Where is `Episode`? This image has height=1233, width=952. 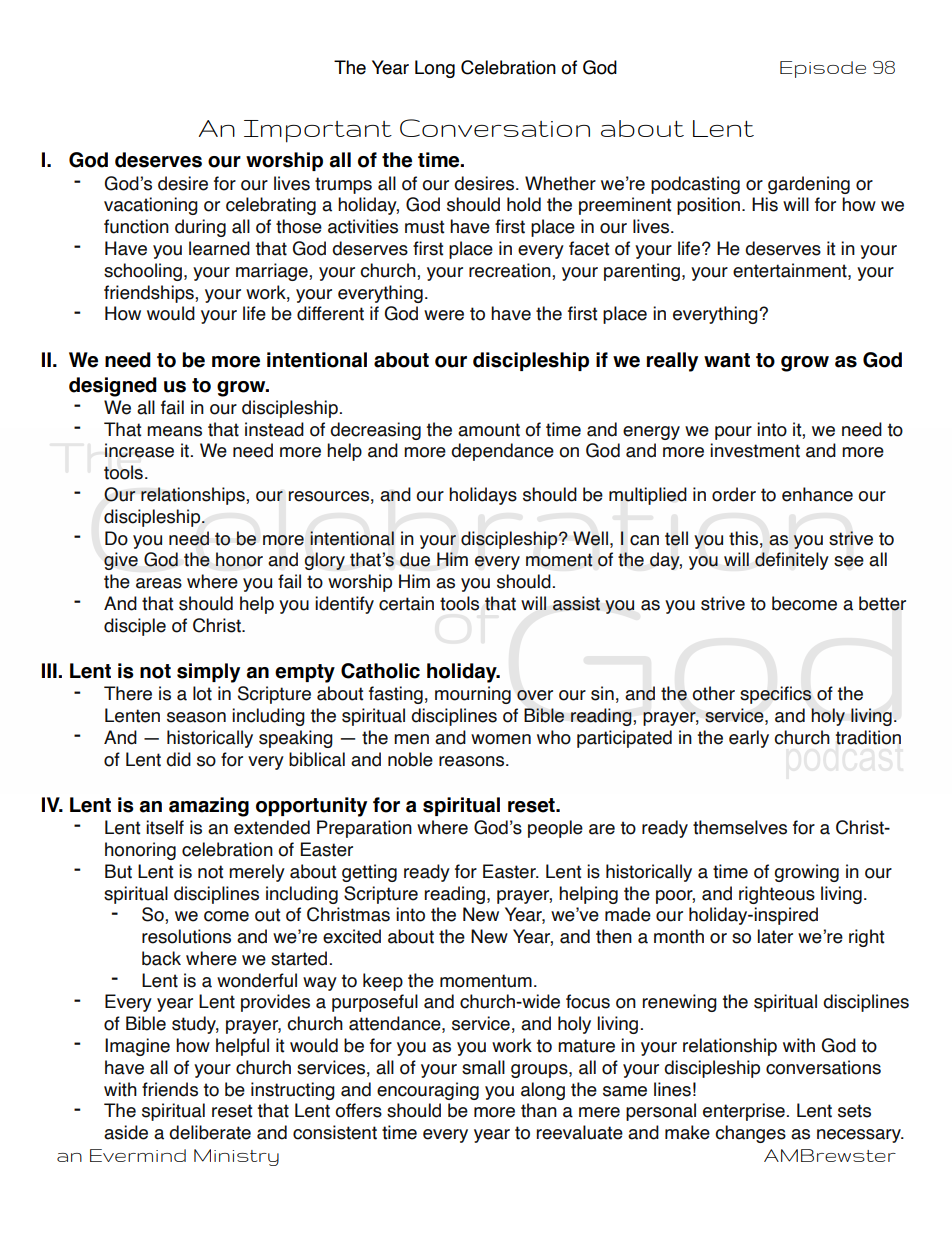 Episode is located at coordinates (823, 69).
